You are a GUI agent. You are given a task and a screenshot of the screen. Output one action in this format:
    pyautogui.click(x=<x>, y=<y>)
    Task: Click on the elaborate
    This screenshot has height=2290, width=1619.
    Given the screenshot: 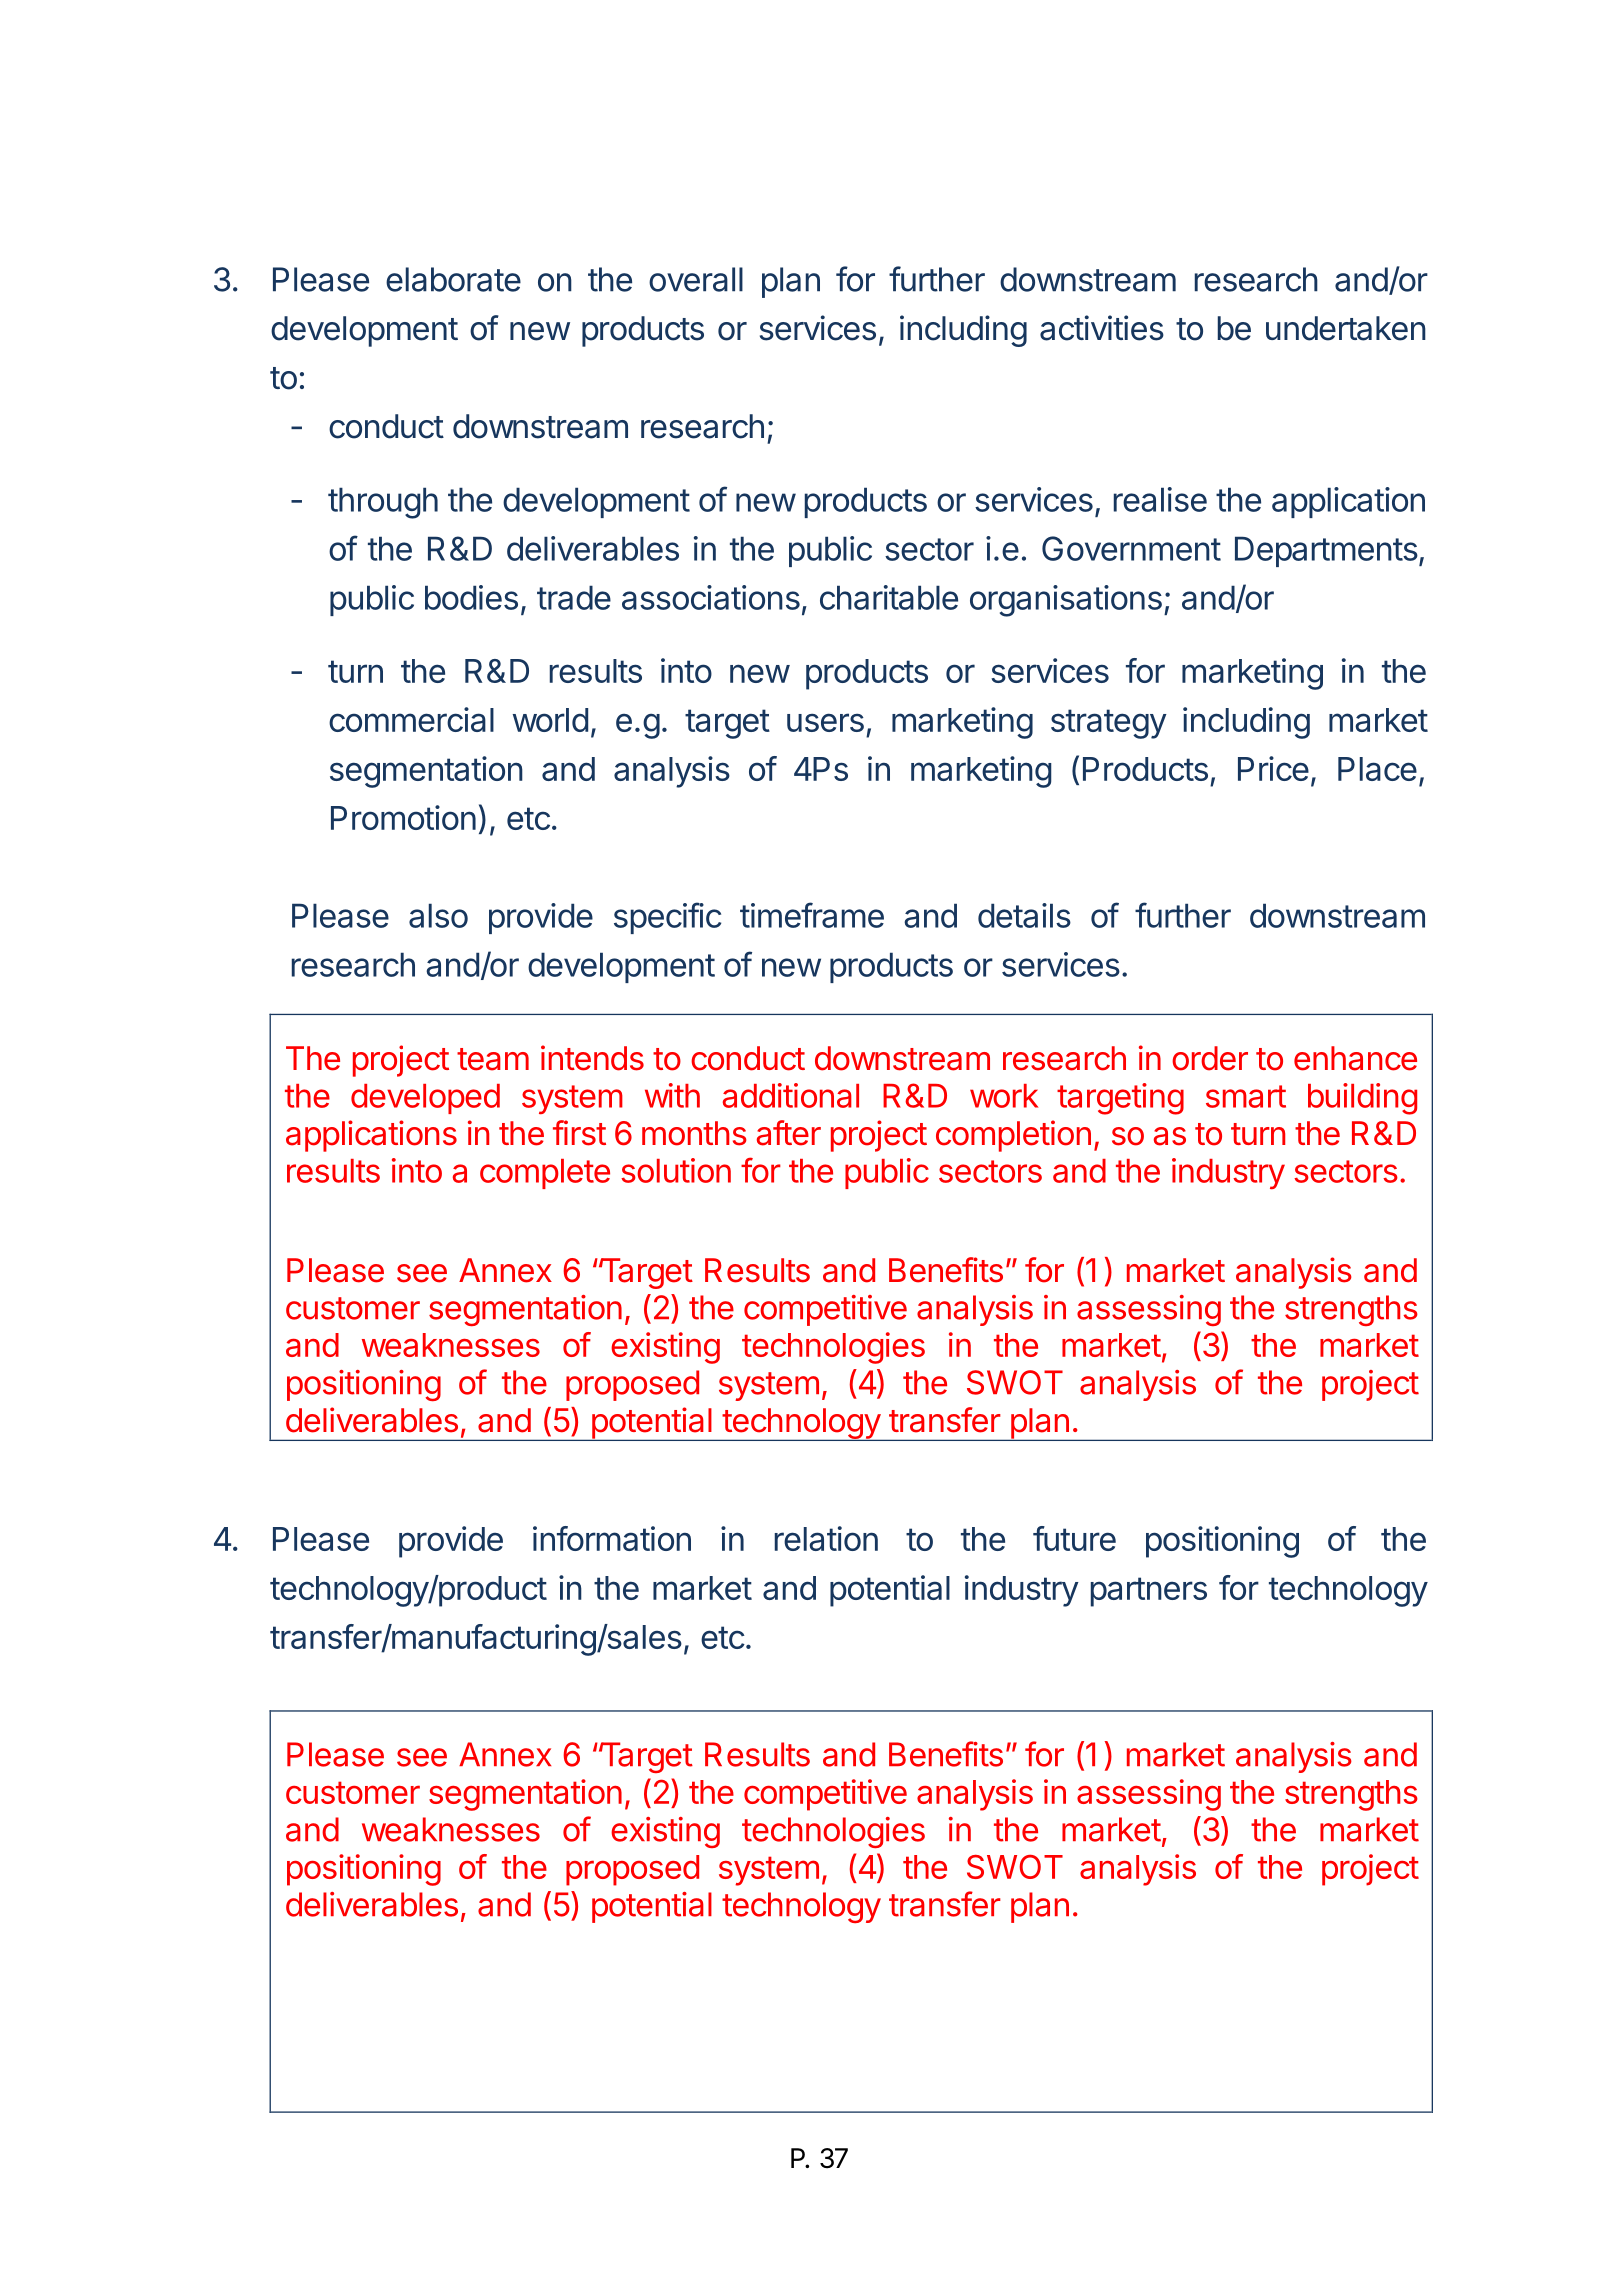 What is the action you would take?
    pyautogui.click(x=453, y=279)
